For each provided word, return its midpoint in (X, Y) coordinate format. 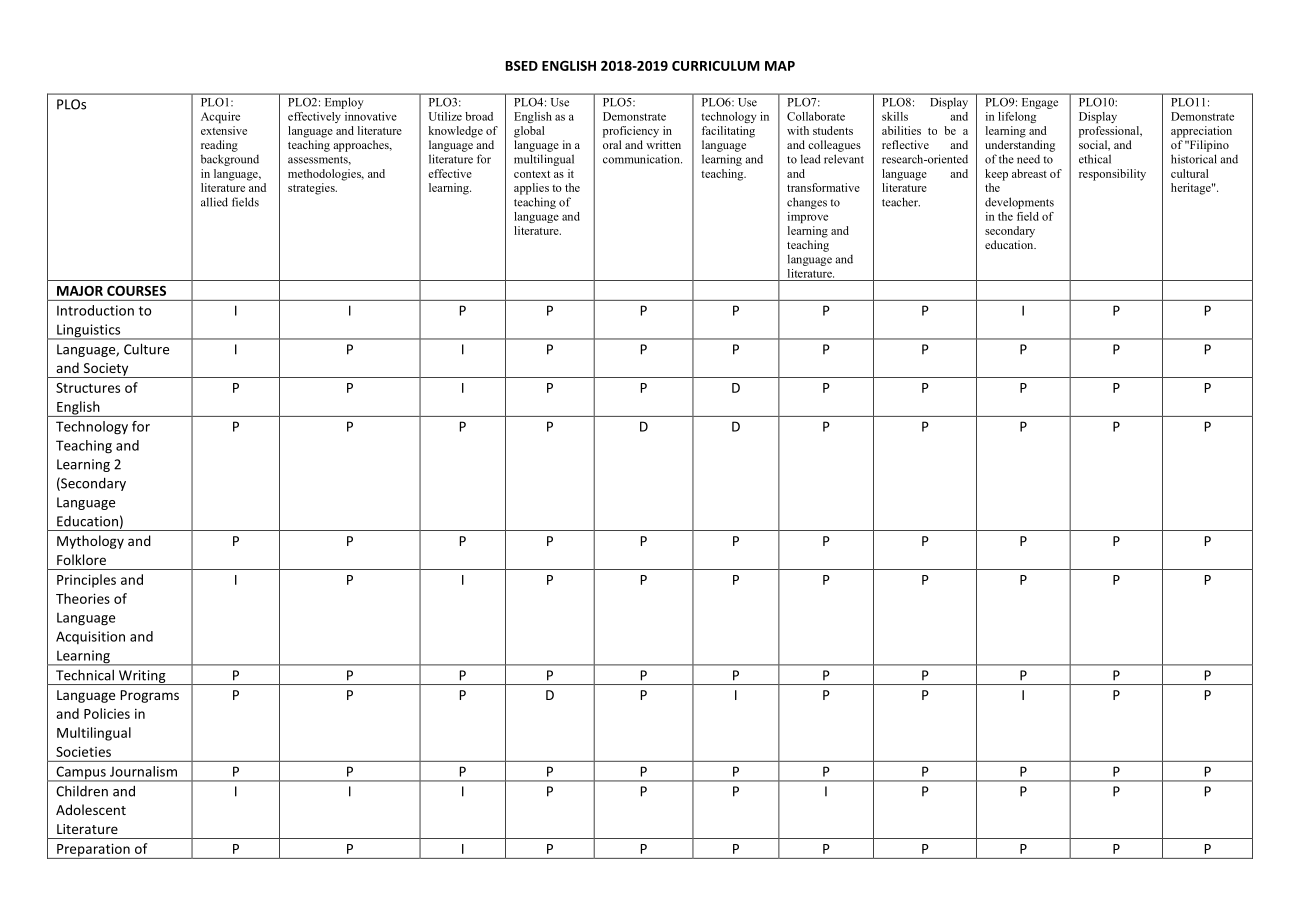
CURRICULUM (716, 66)
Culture (146, 349)
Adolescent (91, 809)
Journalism (143, 771)
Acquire (220, 117)
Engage (1040, 103)
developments (1019, 203)
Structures (88, 388)
